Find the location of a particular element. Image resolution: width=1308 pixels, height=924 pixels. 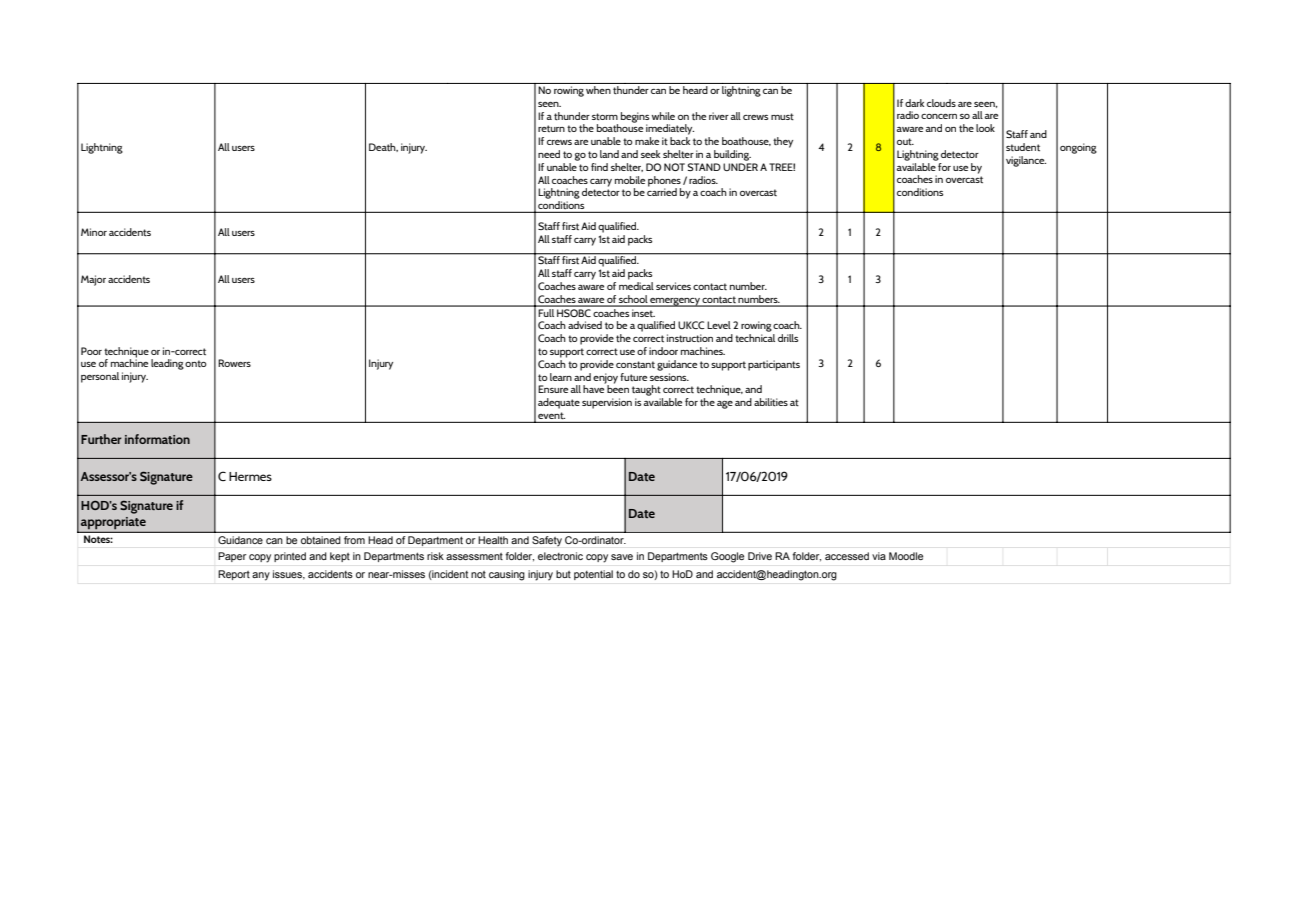

storm is located at coordinates (605, 116).
